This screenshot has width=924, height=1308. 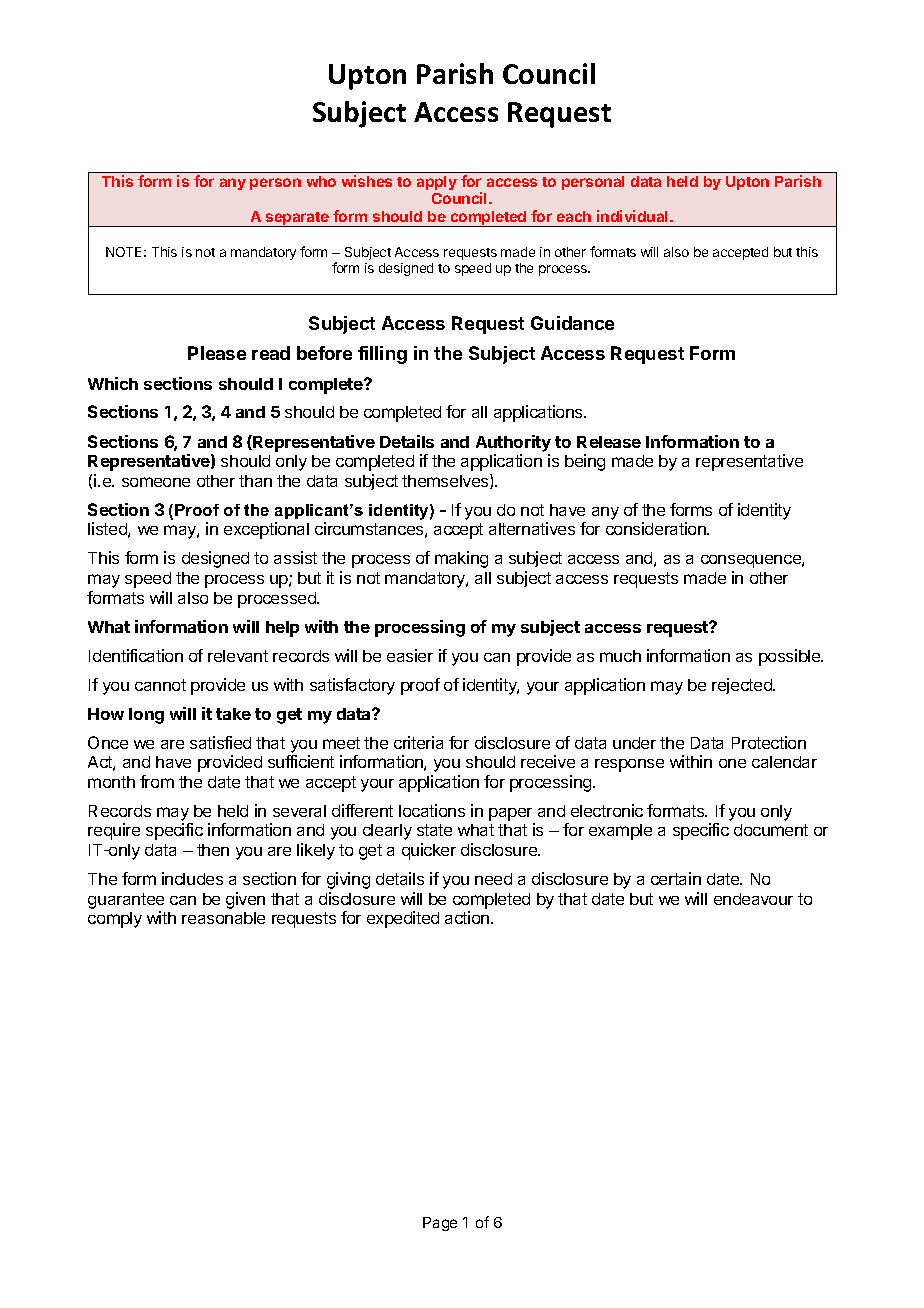 What do you see at coordinates (440, 1224) in the screenshot?
I see `Page` at bounding box center [440, 1224].
